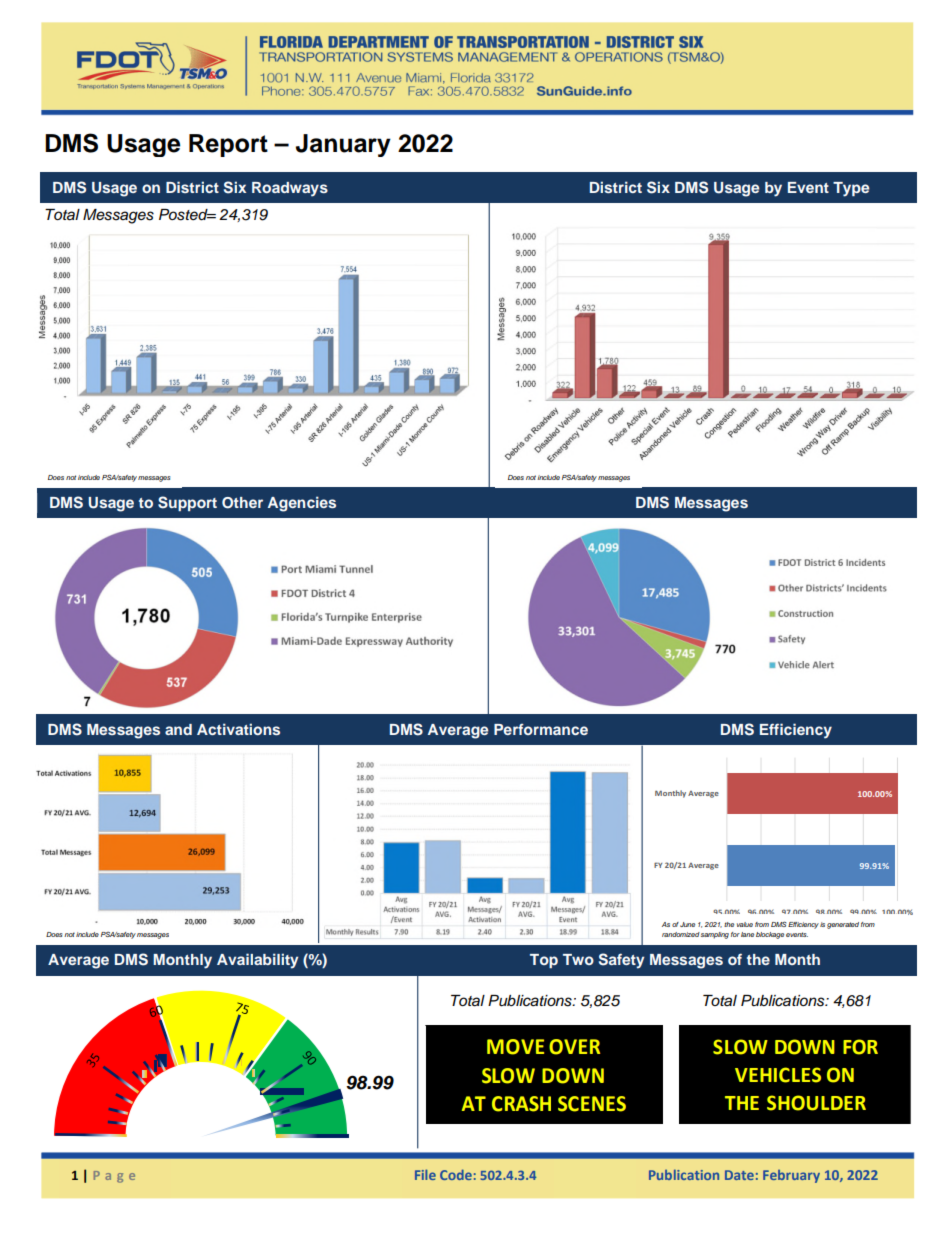 The image size is (952, 1233). Describe the element at coordinates (290, 189) in the document. I see `Roadways` at that location.
